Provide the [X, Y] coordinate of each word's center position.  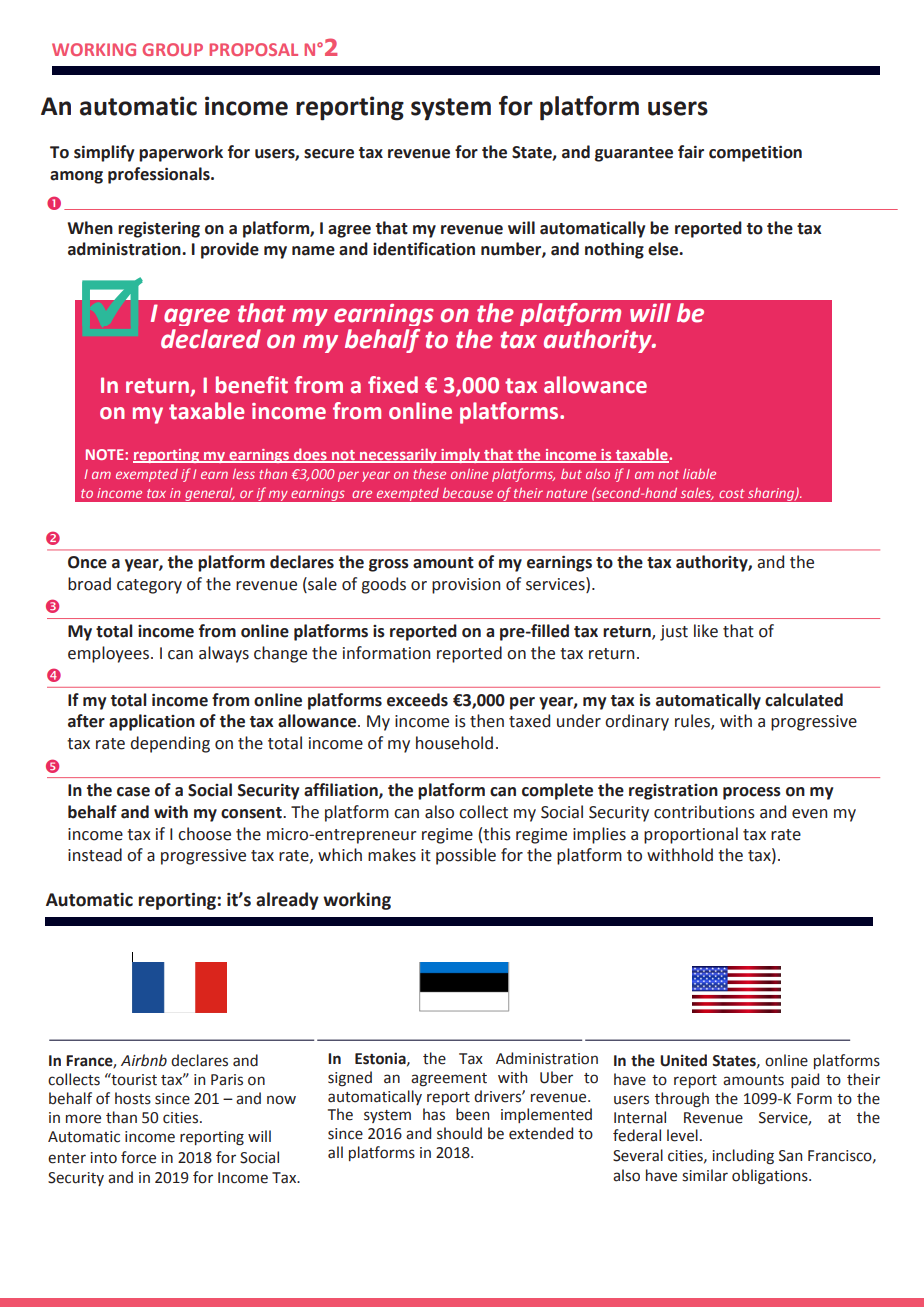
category [149, 586]
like [706, 631]
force [138, 1157]
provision [466, 586]
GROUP [172, 49]
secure [329, 154]
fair [691, 152]
